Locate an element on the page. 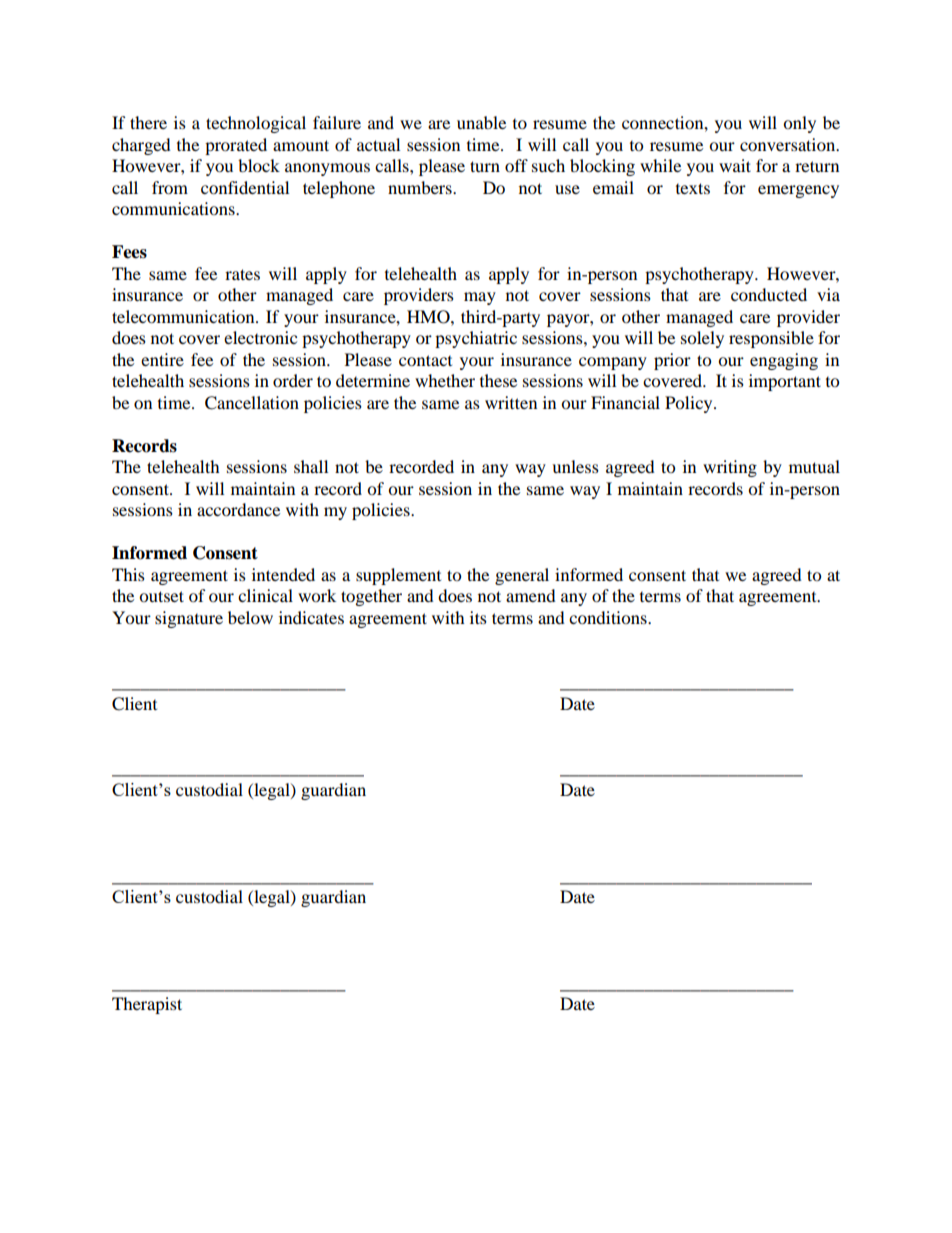 This document has height=1233, width=952. outset is located at coordinates (161, 596).
